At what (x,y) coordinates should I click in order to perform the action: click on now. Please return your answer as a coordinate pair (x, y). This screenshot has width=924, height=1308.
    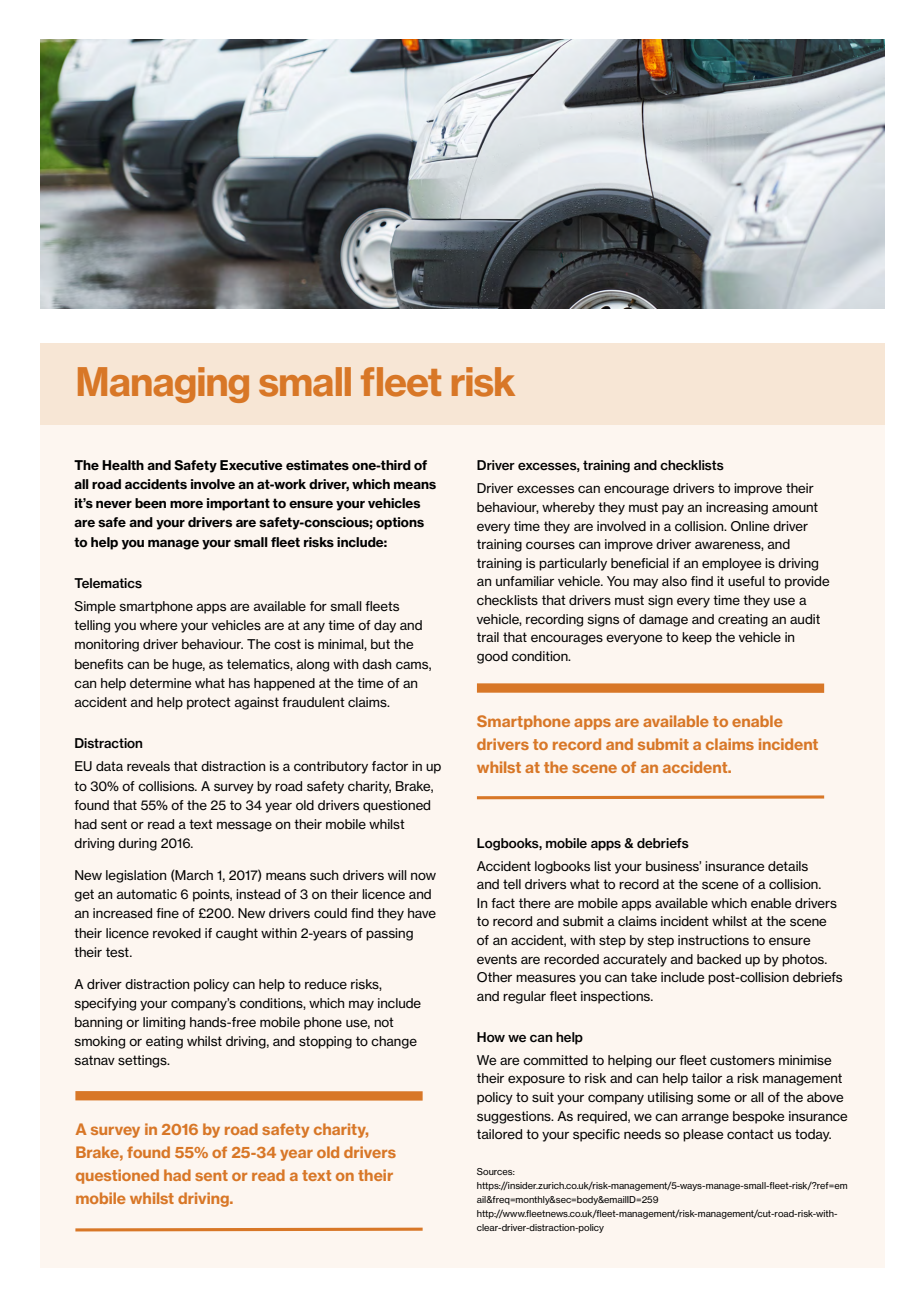
    Looking at the image, I should click on (423, 876).
